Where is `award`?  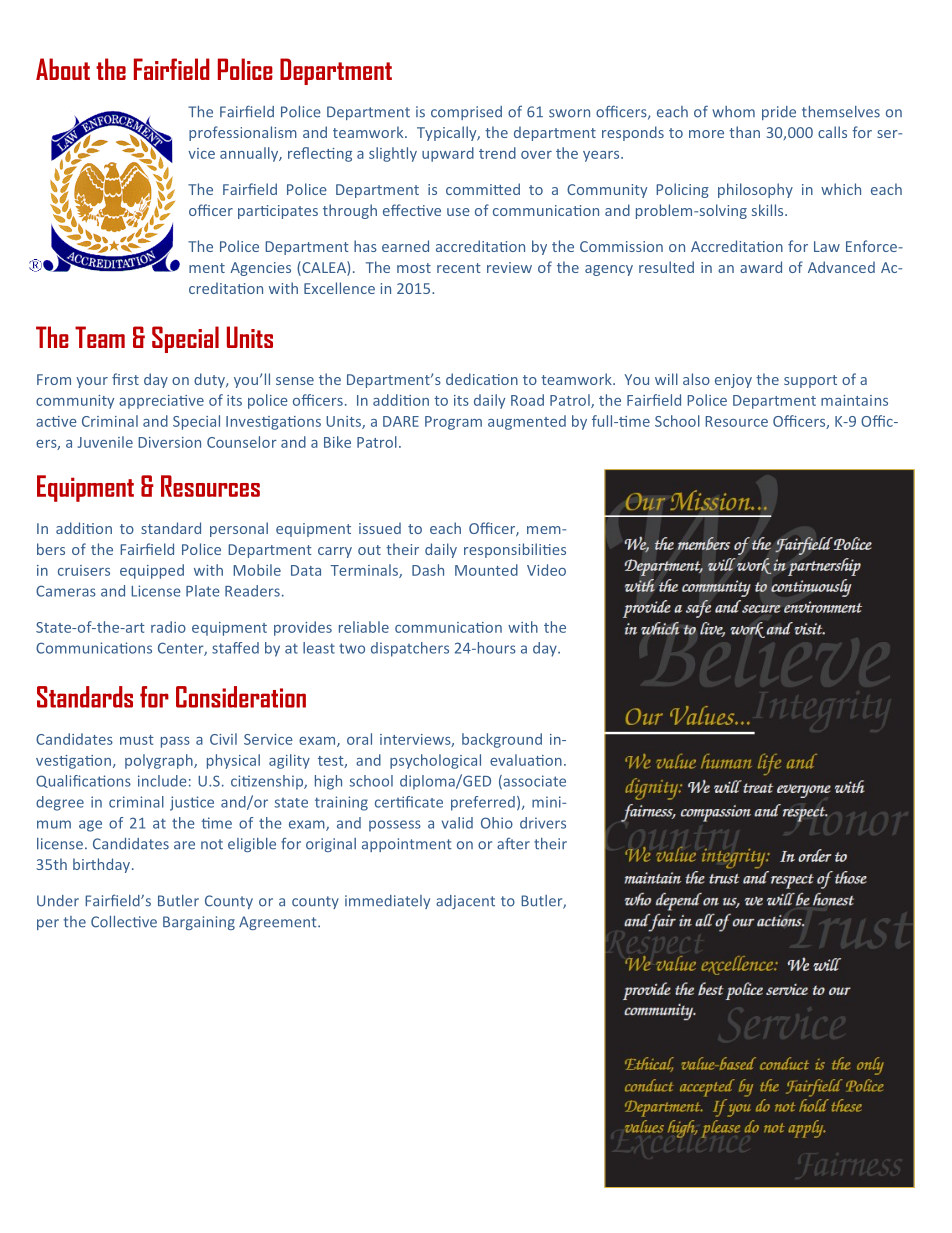
award is located at coordinates (761, 267).
